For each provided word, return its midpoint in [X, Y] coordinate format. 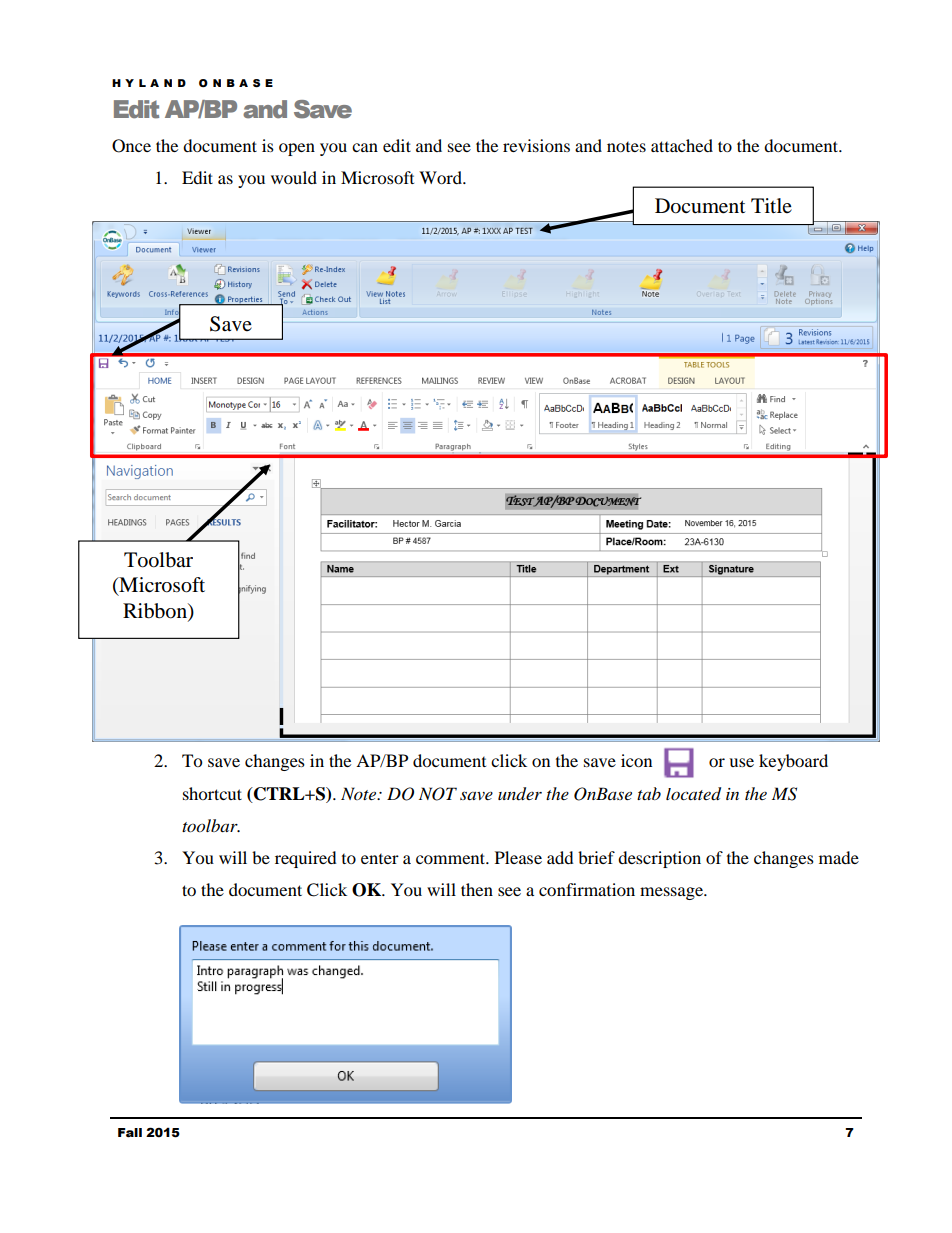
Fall [130, 1133]
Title [771, 205]
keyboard [793, 762]
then [477, 889]
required [306, 859]
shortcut [212, 793]
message [672, 893]
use [741, 762]
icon [636, 760]
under [520, 794]
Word [441, 177]
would [294, 177]
